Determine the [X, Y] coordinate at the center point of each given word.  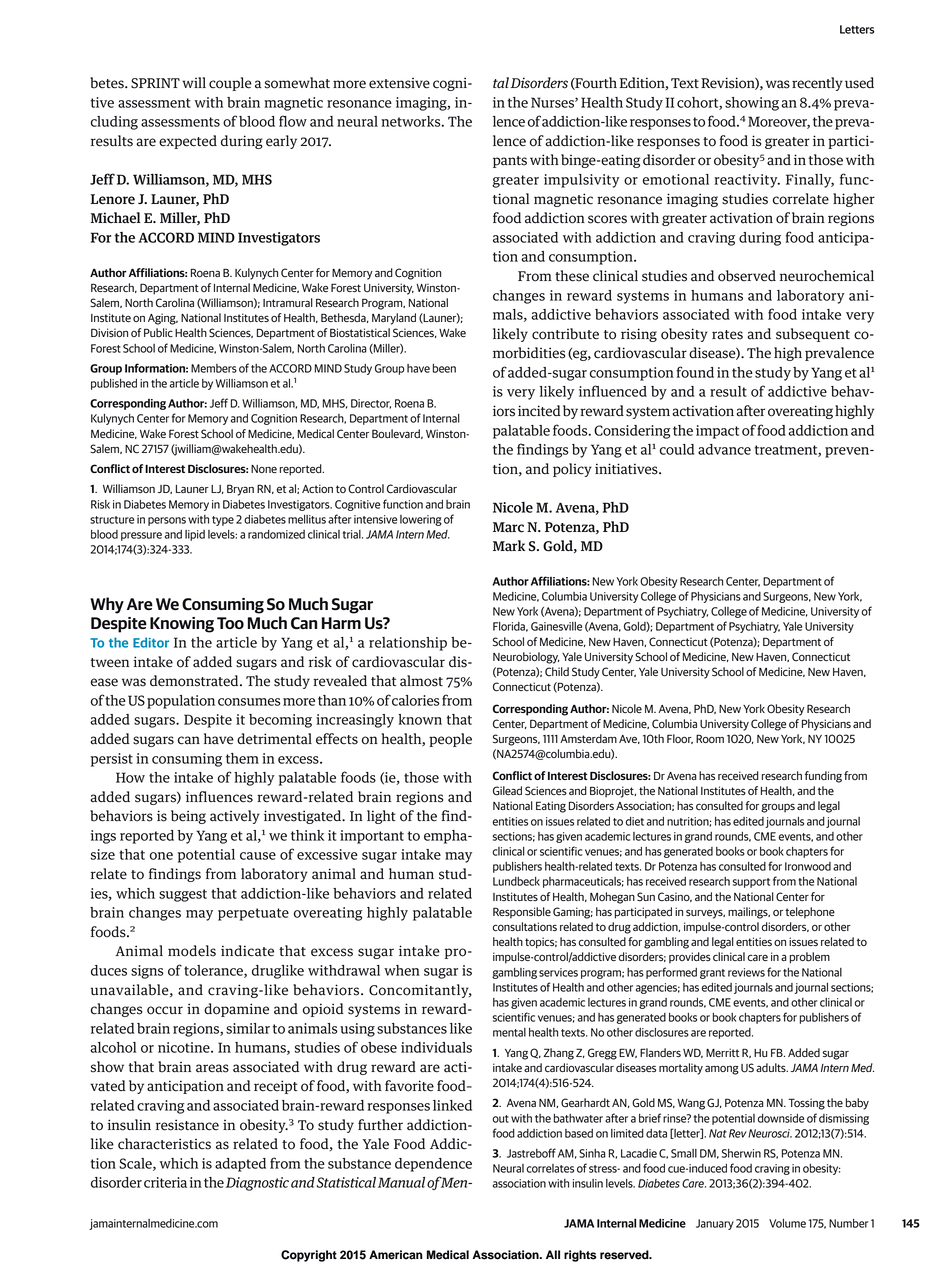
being [188, 817]
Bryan [240, 490]
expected [188, 142]
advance [724, 449]
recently [817, 84]
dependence [433, 1165]
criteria [165, 1182]
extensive [399, 83]
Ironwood [808, 866]
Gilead [507, 791]
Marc [508, 527]
